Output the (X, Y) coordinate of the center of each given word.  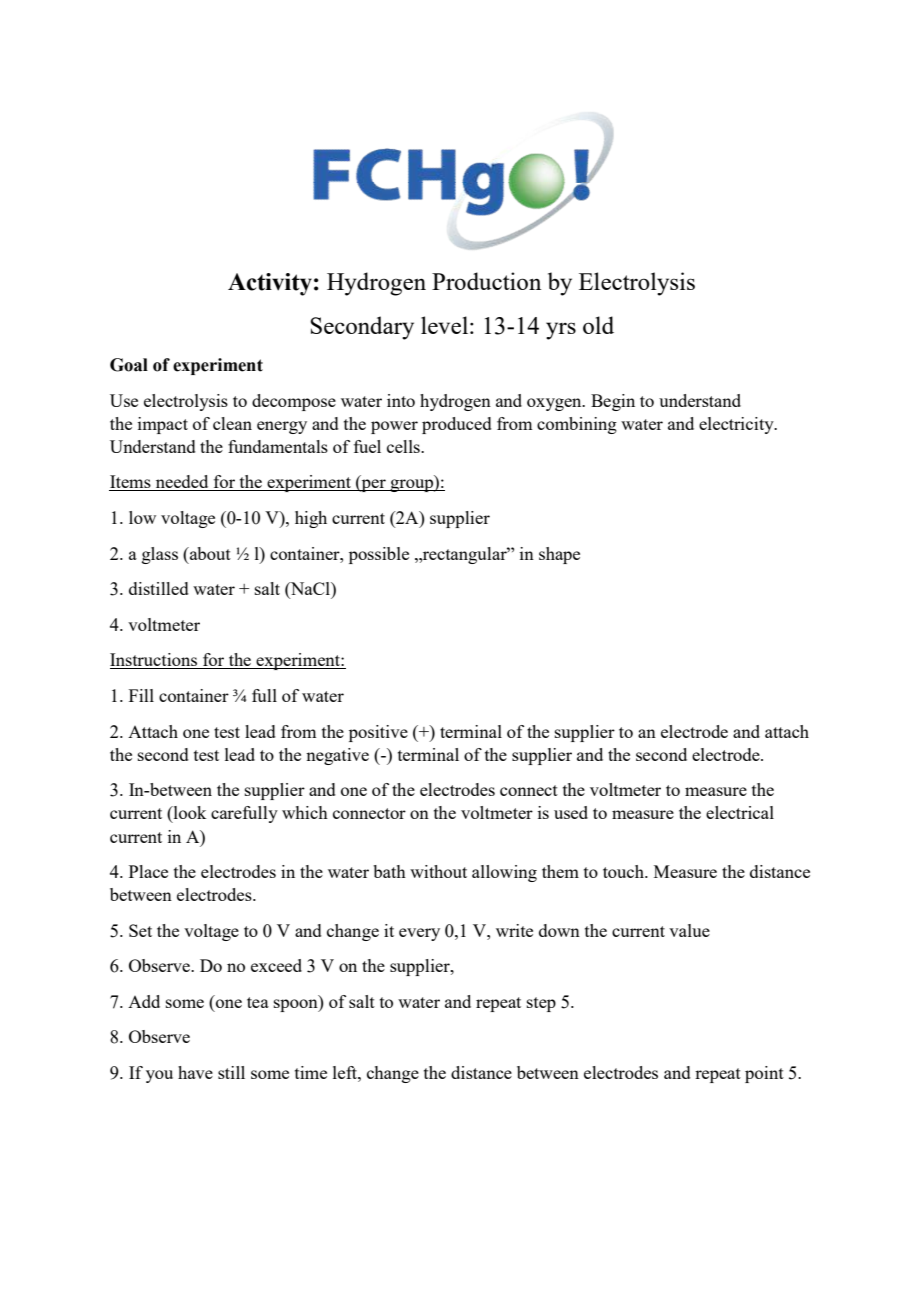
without (438, 871)
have (195, 1072)
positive (378, 733)
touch (624, 871)
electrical (740, 812)
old (598, 325)
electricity (737, 425)
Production (486, 281)
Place (148, 871)
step (541, 1004)
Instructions (155, 661)
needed (182, 483)
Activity (270, 284)
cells (404, 446)
